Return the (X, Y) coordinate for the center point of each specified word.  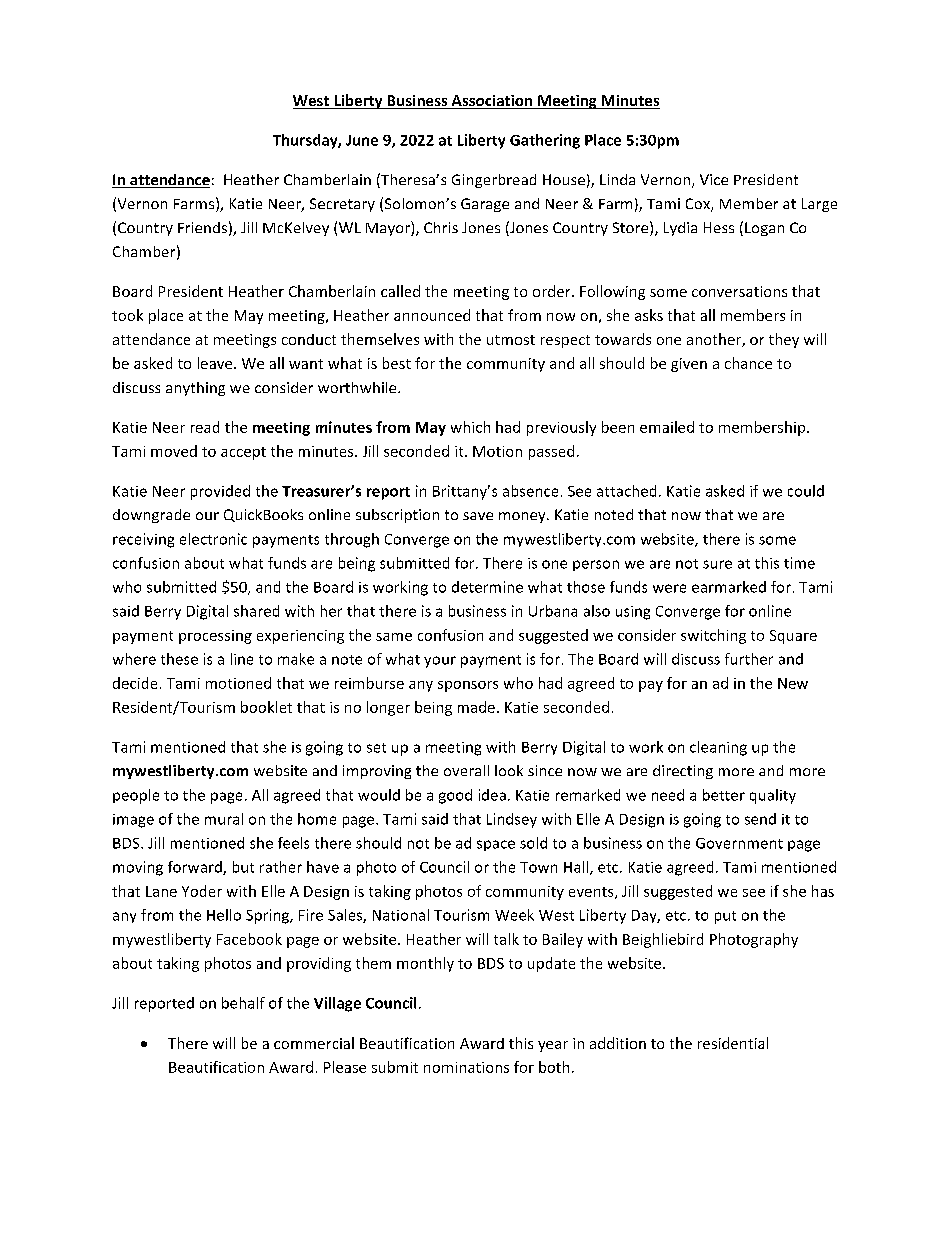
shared (256, 611)
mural (224, 819)
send (760, 819)
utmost (511, 340)
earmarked (729, 587)
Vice (714, 179)
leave (216, 363)
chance (748, 363)
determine (487, 587)
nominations (466, 1067)
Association (492, 102)
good (455, 796)
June (362, 140)
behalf (243, 1003)
